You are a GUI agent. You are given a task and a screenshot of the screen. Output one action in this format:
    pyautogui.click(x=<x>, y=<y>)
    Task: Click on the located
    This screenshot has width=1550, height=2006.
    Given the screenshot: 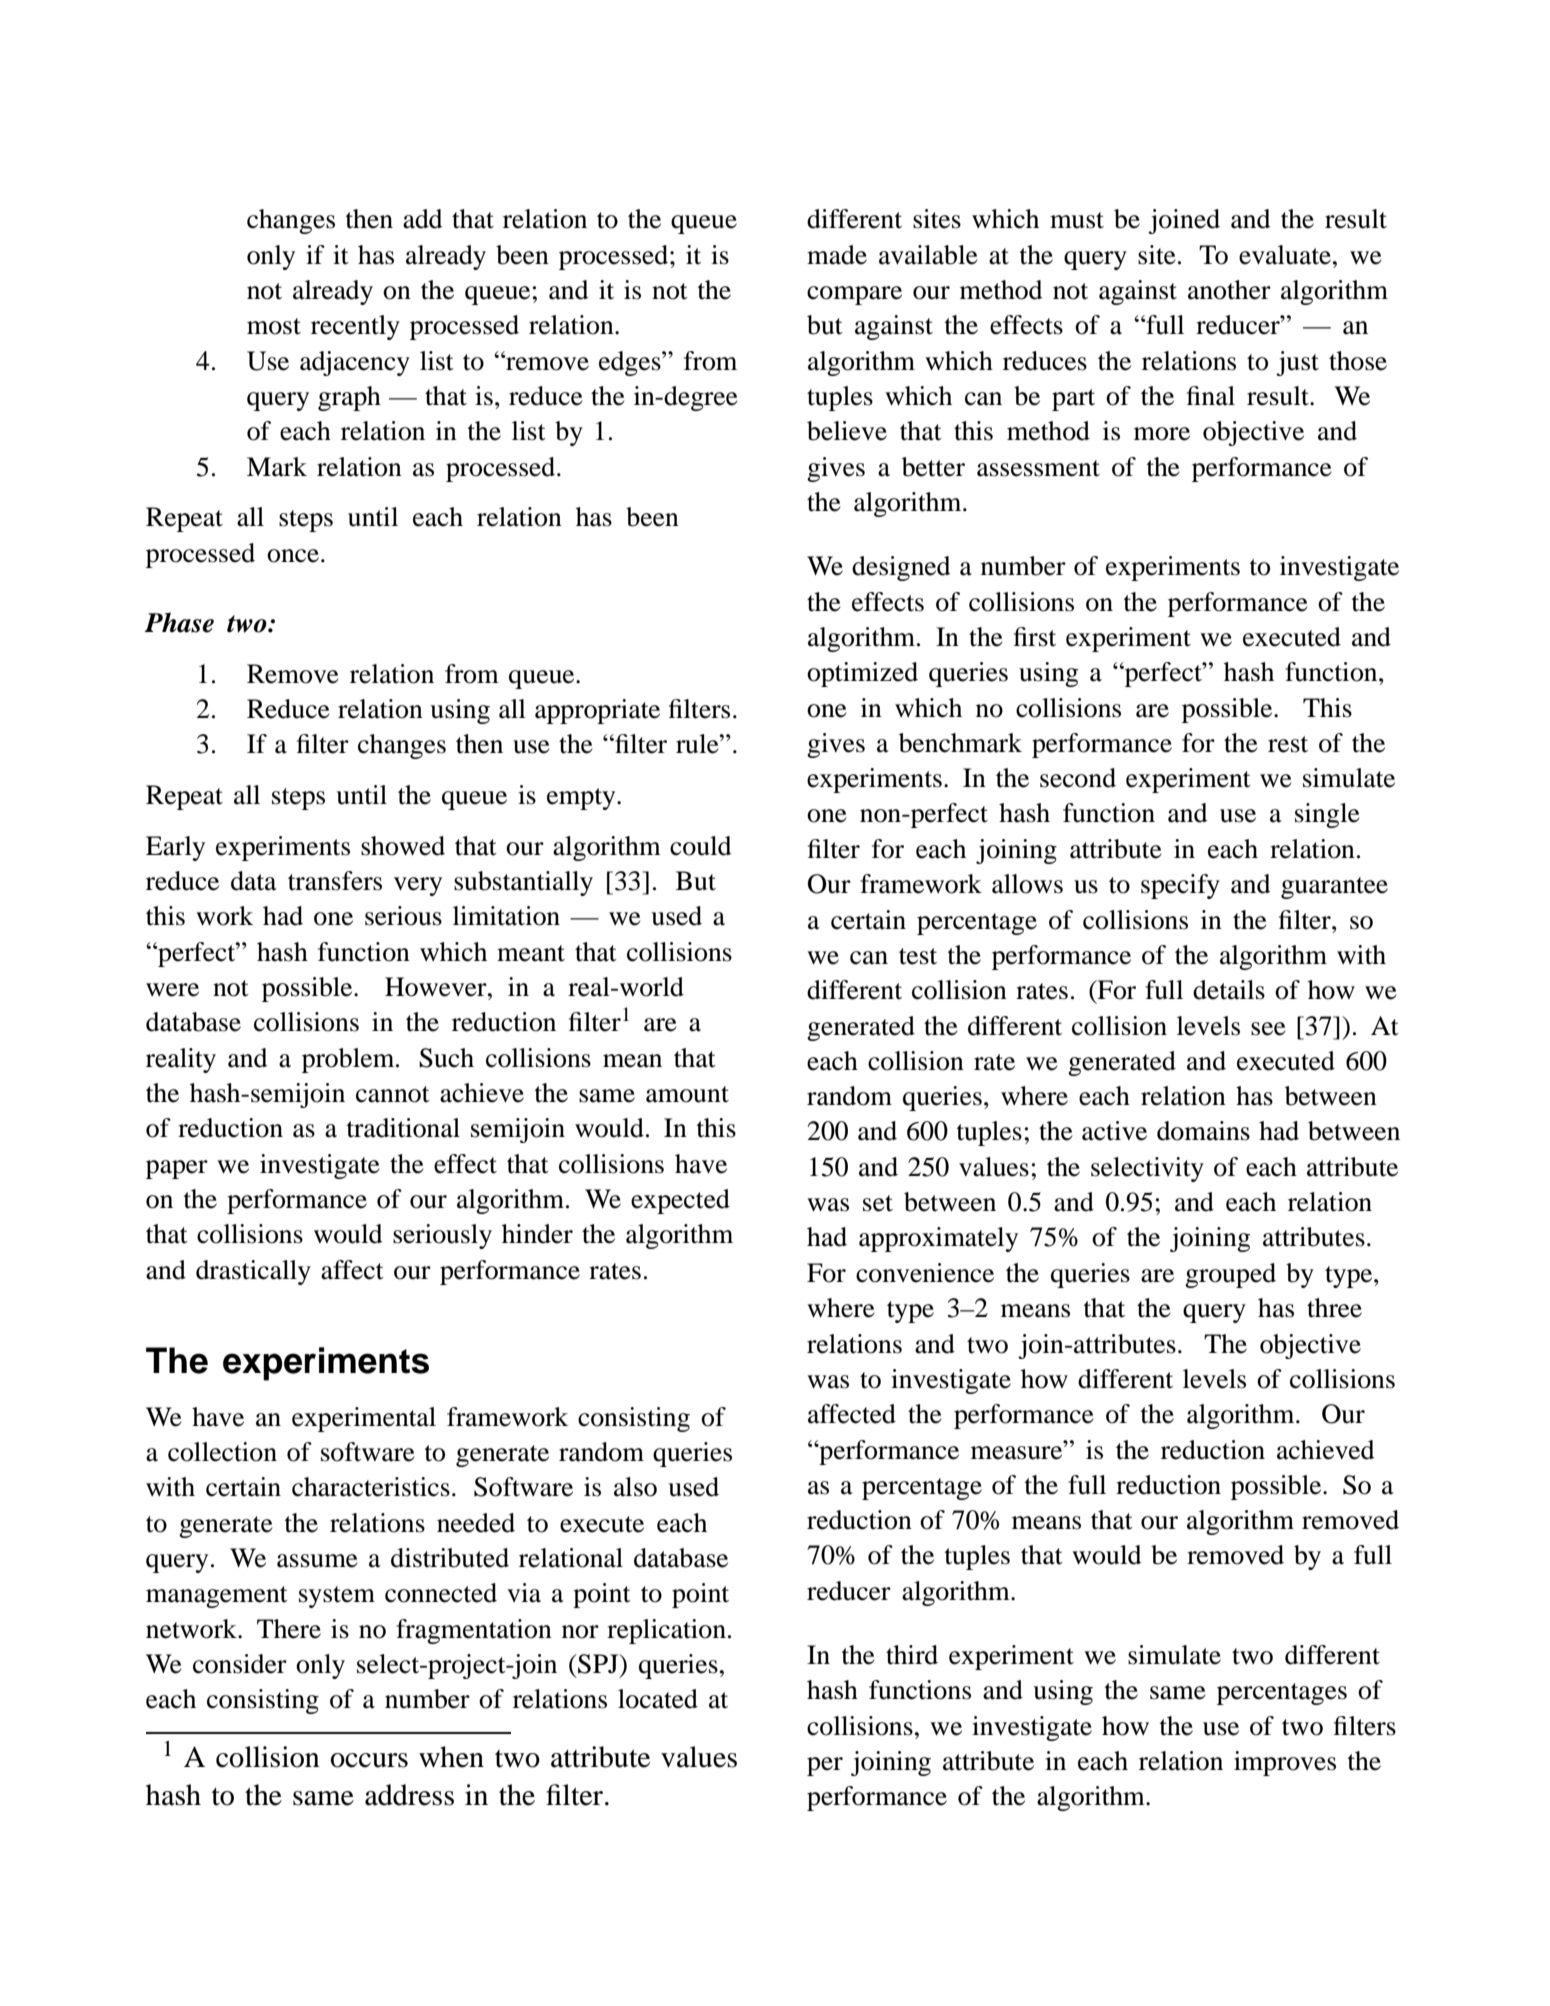 What is the action you would take?
    pyautogui.click(x=658, y=1699)
